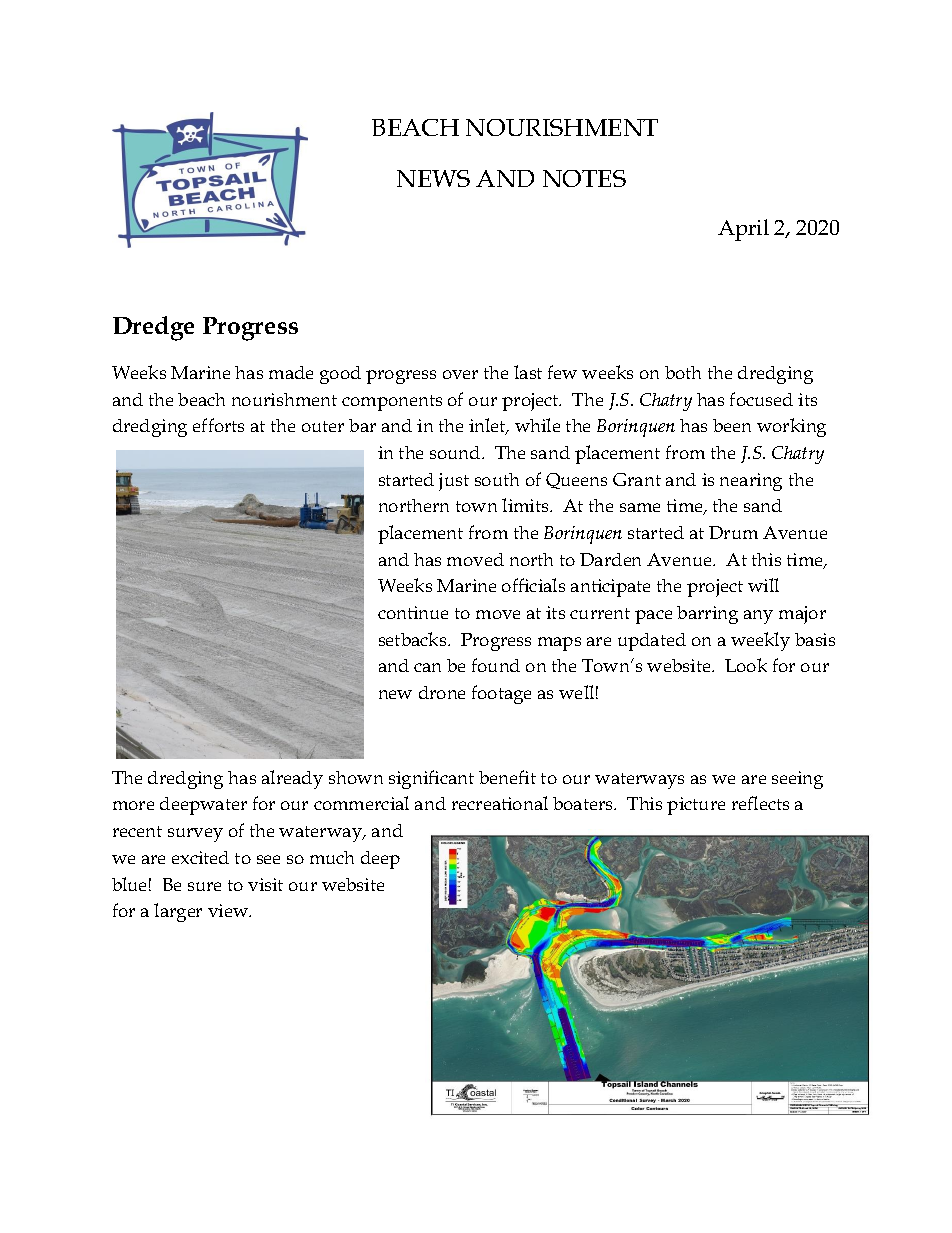 This image has height=1233, width=952. I want to click on limits, so click(526, 505).
